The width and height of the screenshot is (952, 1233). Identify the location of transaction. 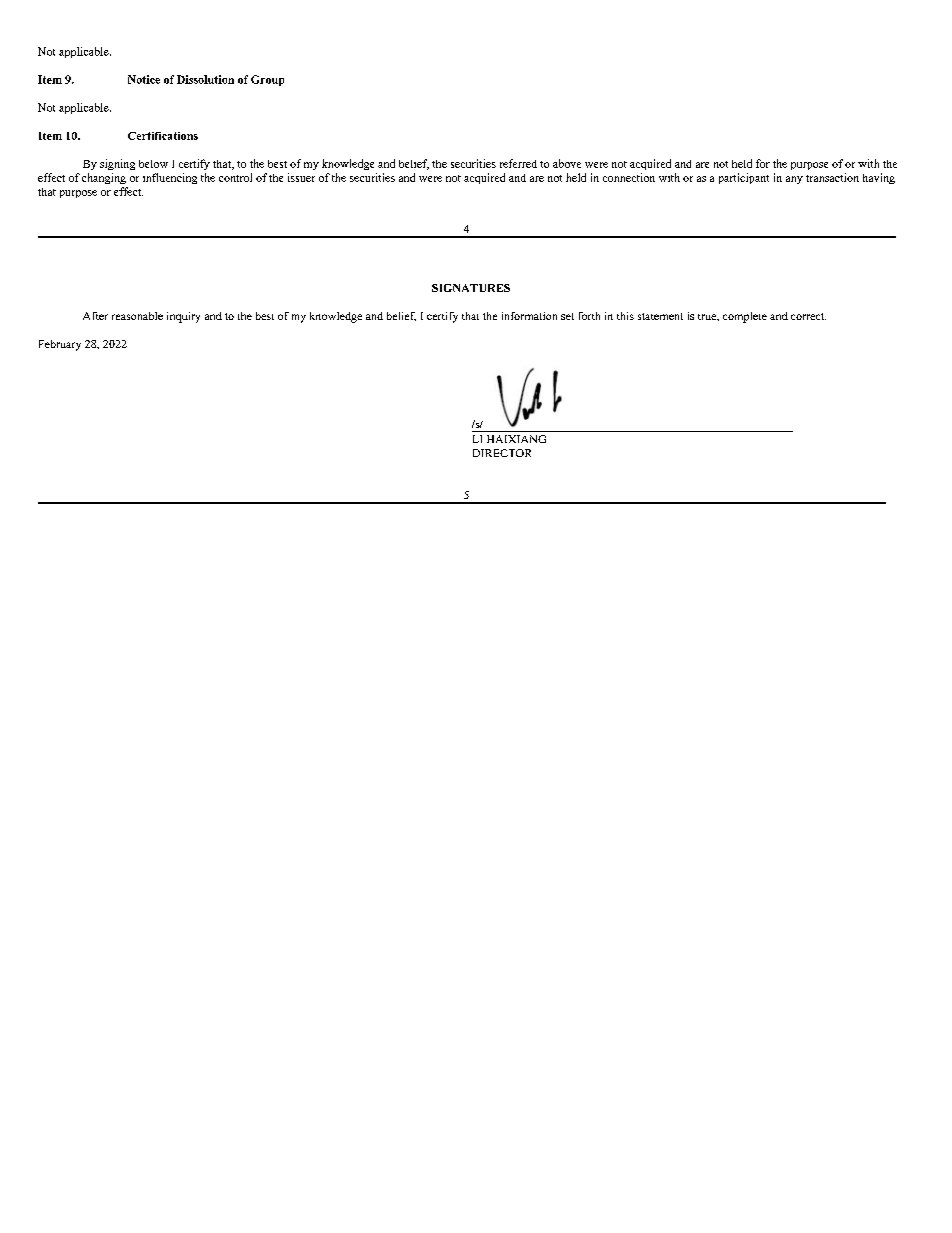
(832, 177).
